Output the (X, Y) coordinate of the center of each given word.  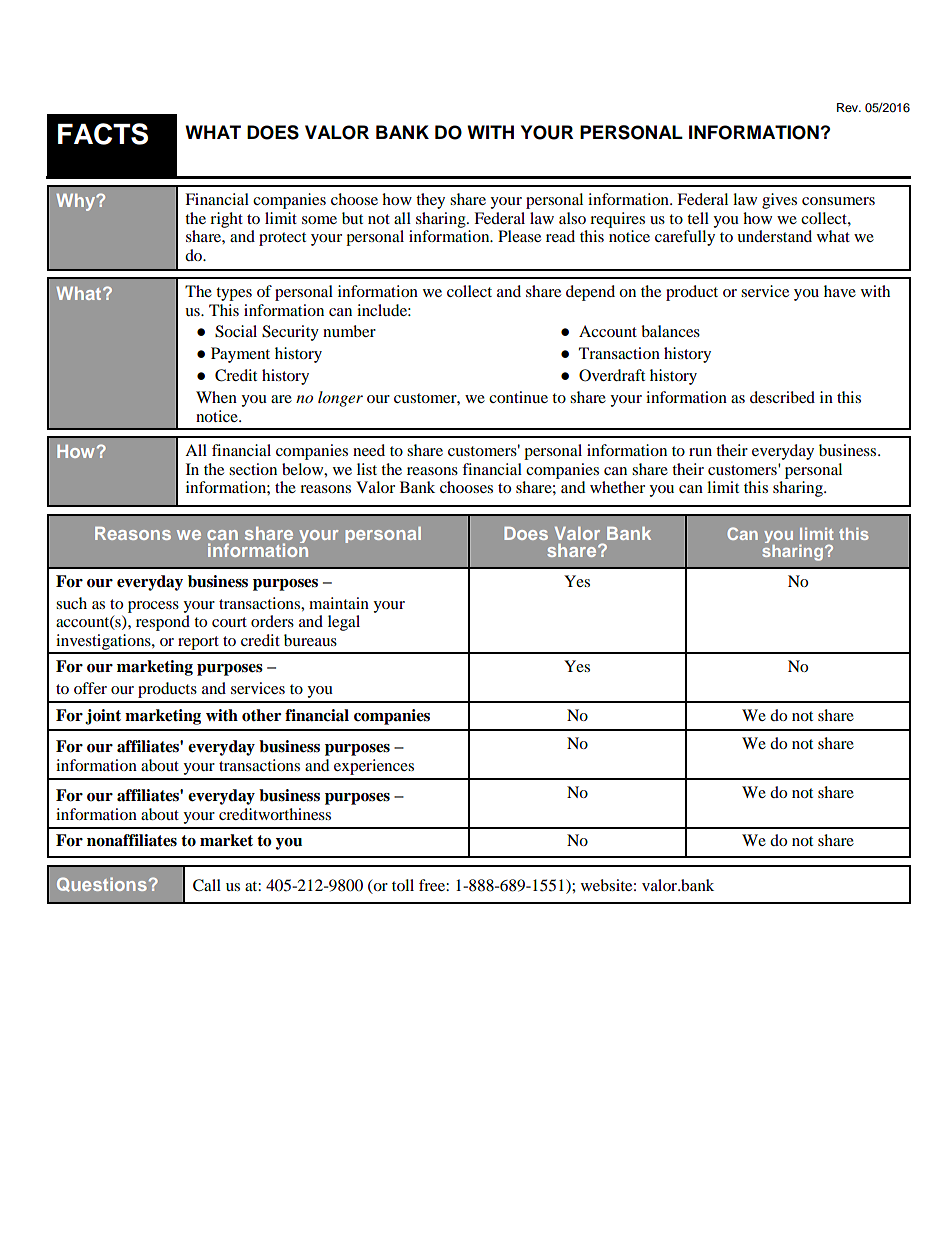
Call (207, 885)
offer (90, 688)
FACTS (103, 134)
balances (670, 331)
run (700, 452)
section (253, 469)
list (367, 469)
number (349, 331)
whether (617, 487)
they (430, 201)
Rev (849, 107)
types (234, 294)
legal (344, 623)
